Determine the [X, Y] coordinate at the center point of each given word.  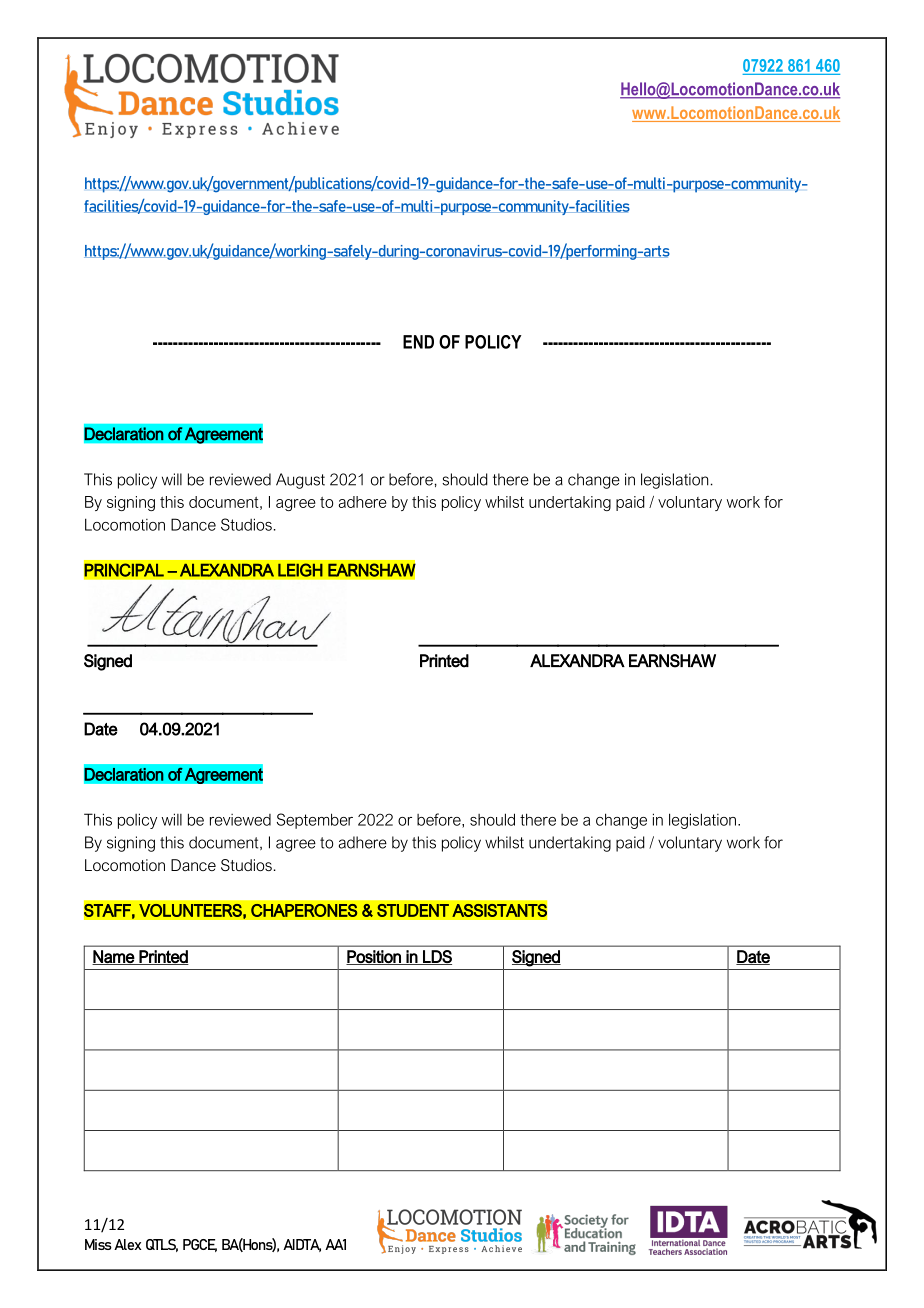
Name [114, 957]
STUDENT [413, 910]
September [315, 821]
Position [374, 957]
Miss [98, 1244]
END [418, 342]
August [300, 481]
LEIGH [300, 570]
